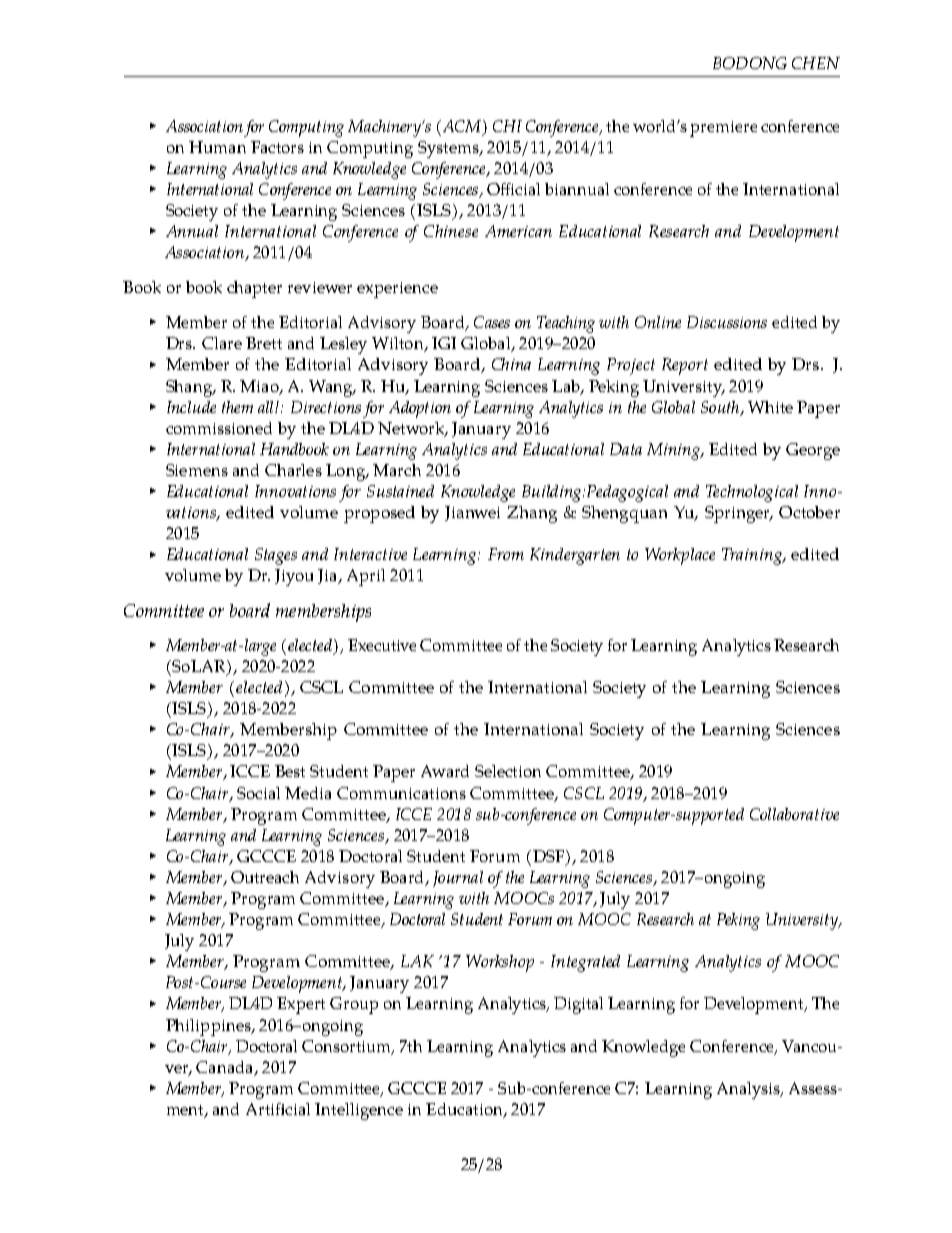  I want to click on Stages, so click(276, 556).
